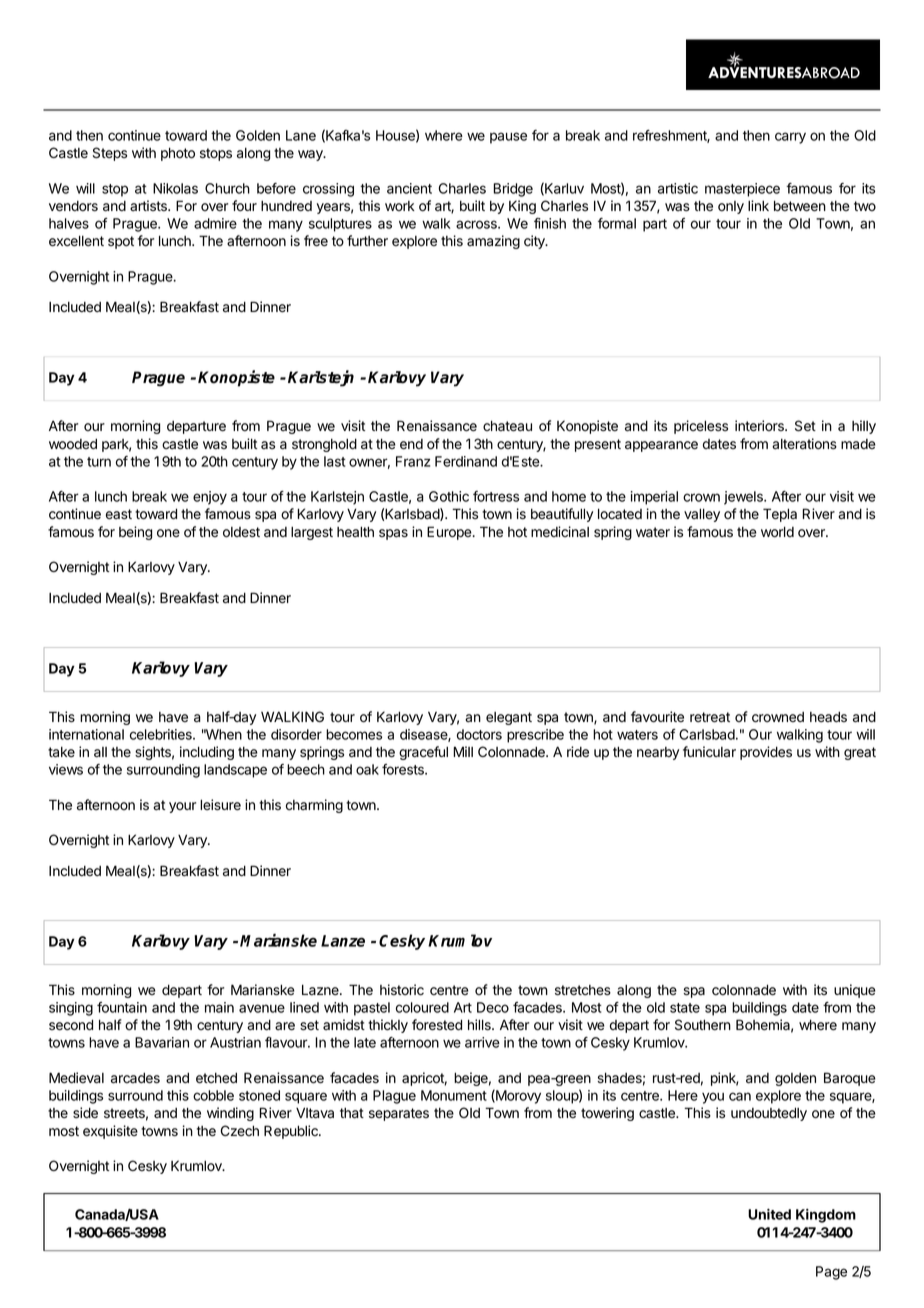 Image resolution: width=924 pixels, height=1308 pixels. Describe the element at coordinates (513, 190) in the image. I see `Bridge` at that location.
